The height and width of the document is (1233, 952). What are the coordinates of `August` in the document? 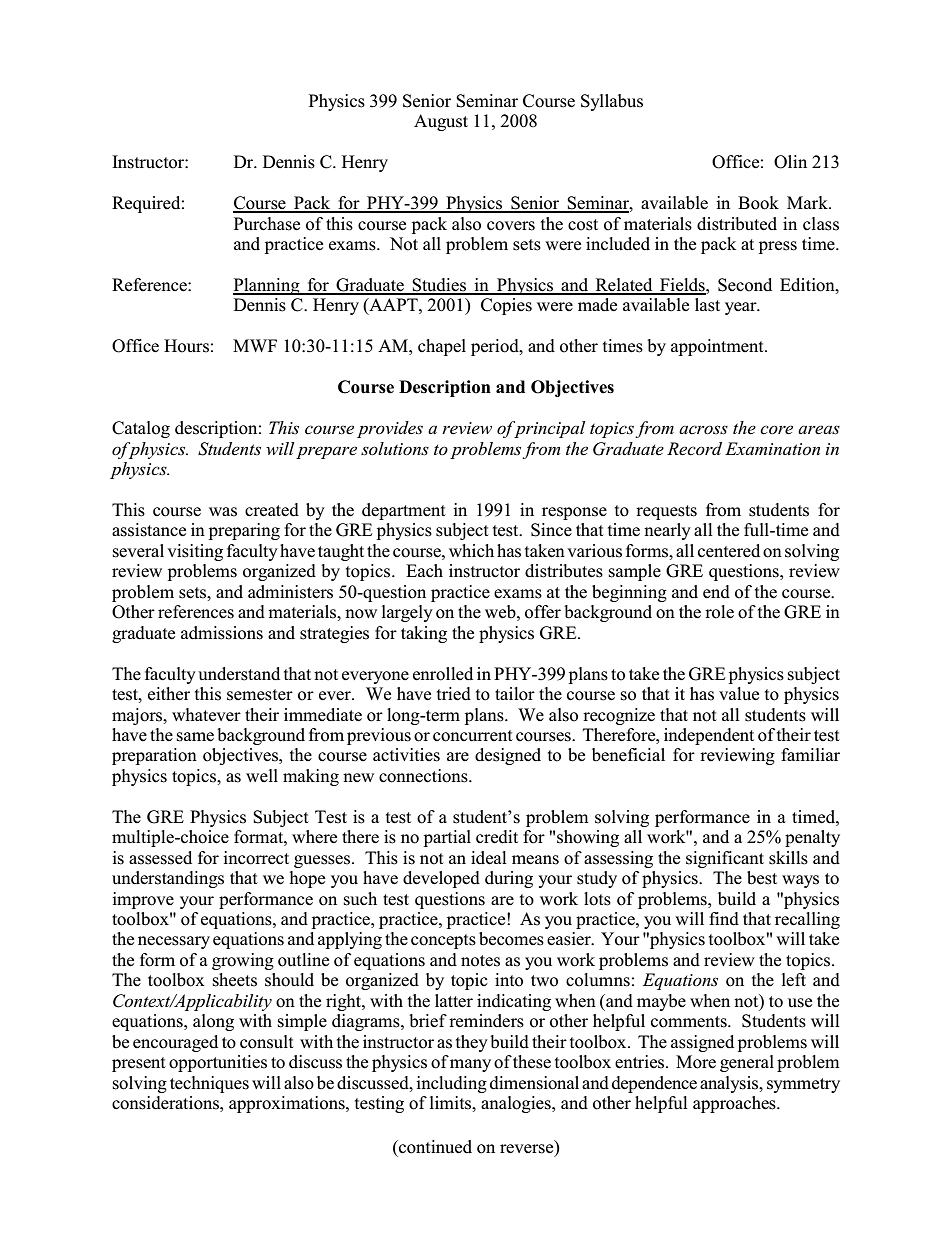 It's located at (441, 122).
